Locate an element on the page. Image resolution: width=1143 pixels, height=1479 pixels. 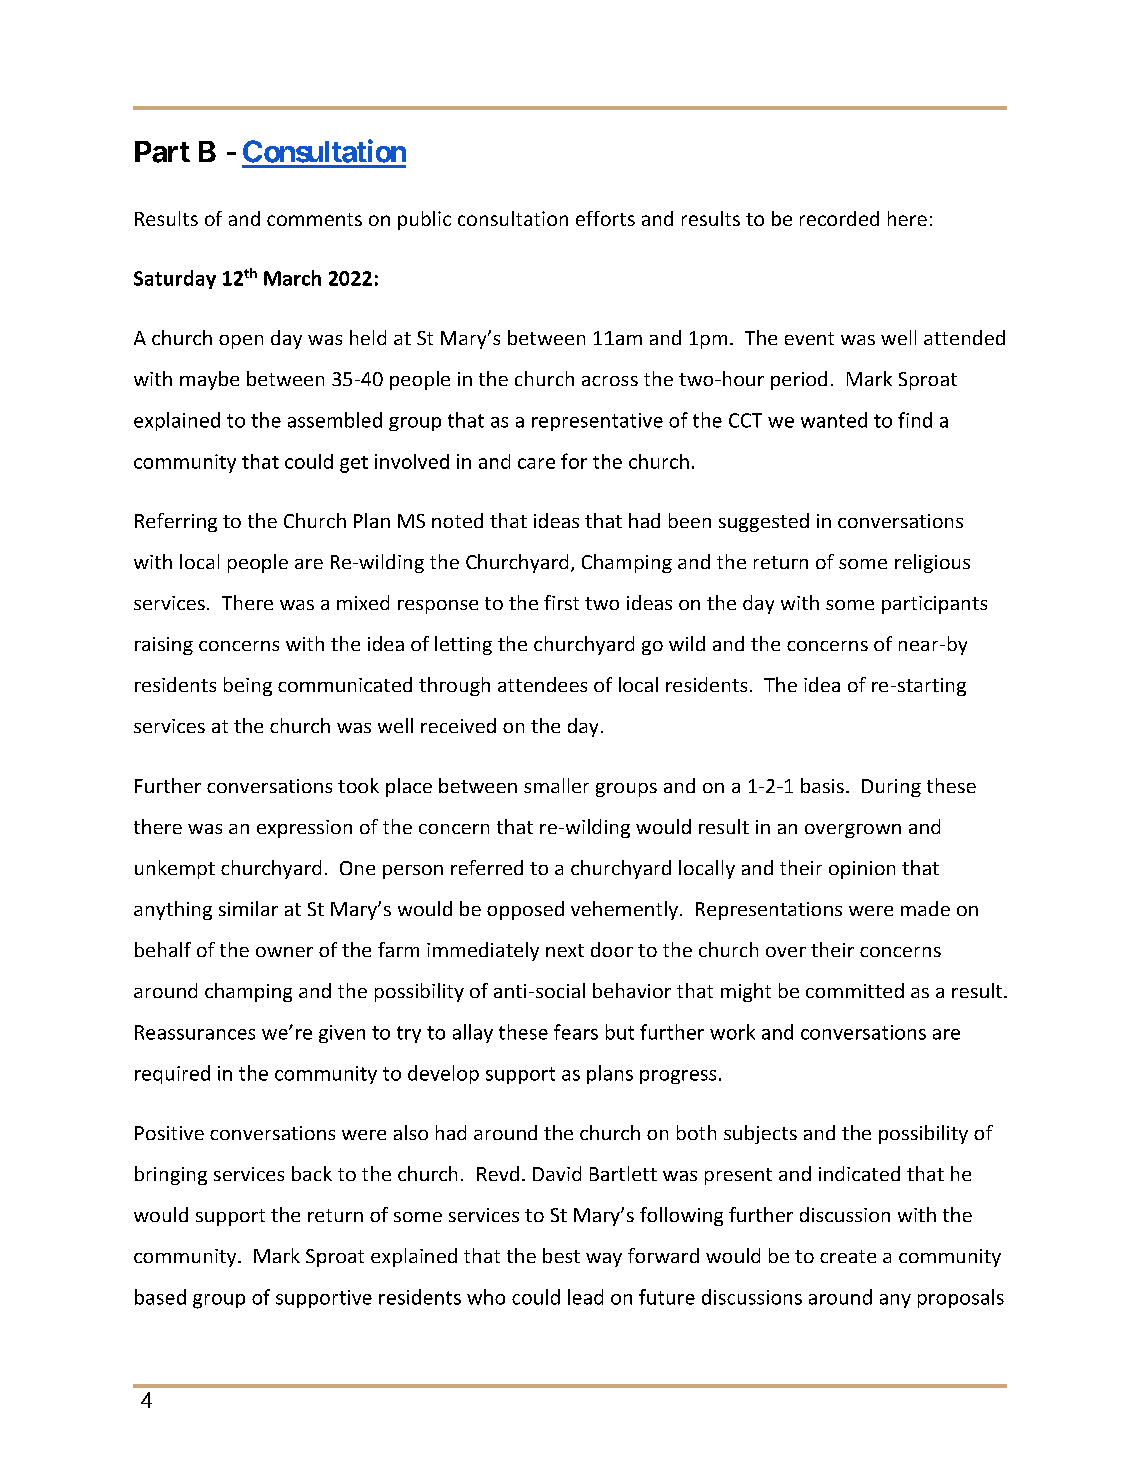
being is located at coordinates (248, 686).
